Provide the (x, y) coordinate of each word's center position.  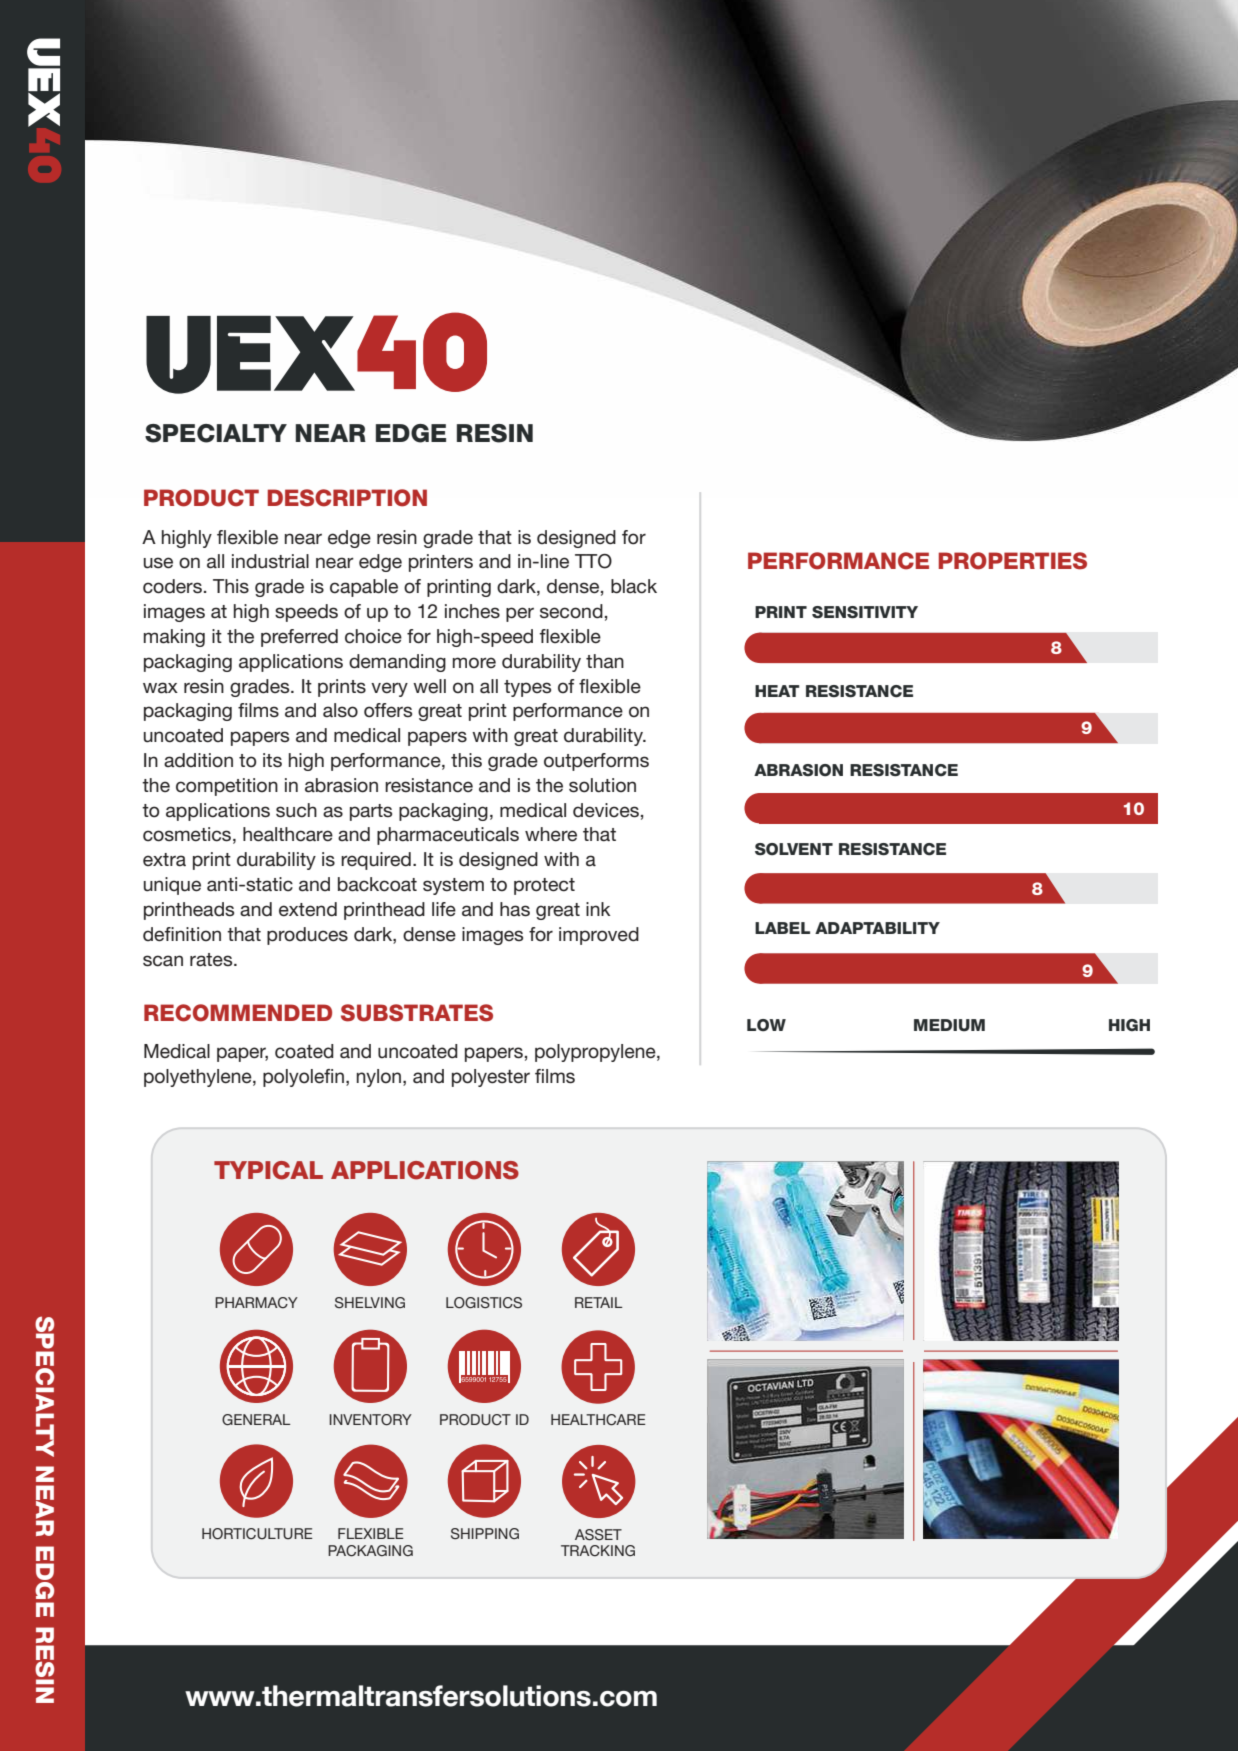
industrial (270, 561)
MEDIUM (949, 1025)
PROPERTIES (1013, 561)
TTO (593, 561)
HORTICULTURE (257, 1534)
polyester (491, 1078)
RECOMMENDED (238, 1013)
